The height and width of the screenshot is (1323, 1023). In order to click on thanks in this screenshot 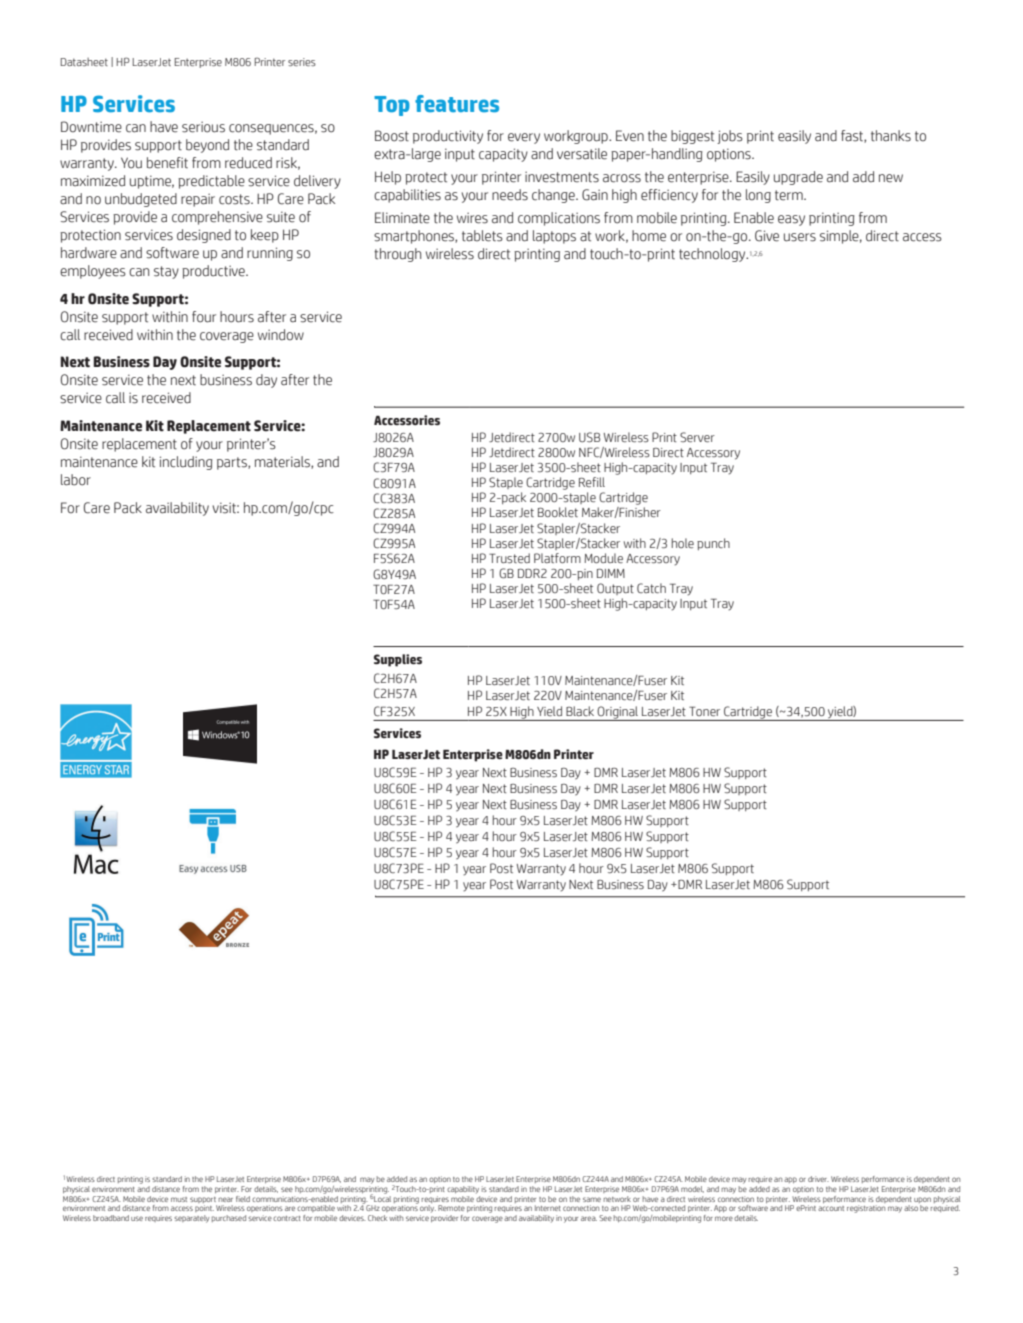, I will do `click(891, 136)`.
